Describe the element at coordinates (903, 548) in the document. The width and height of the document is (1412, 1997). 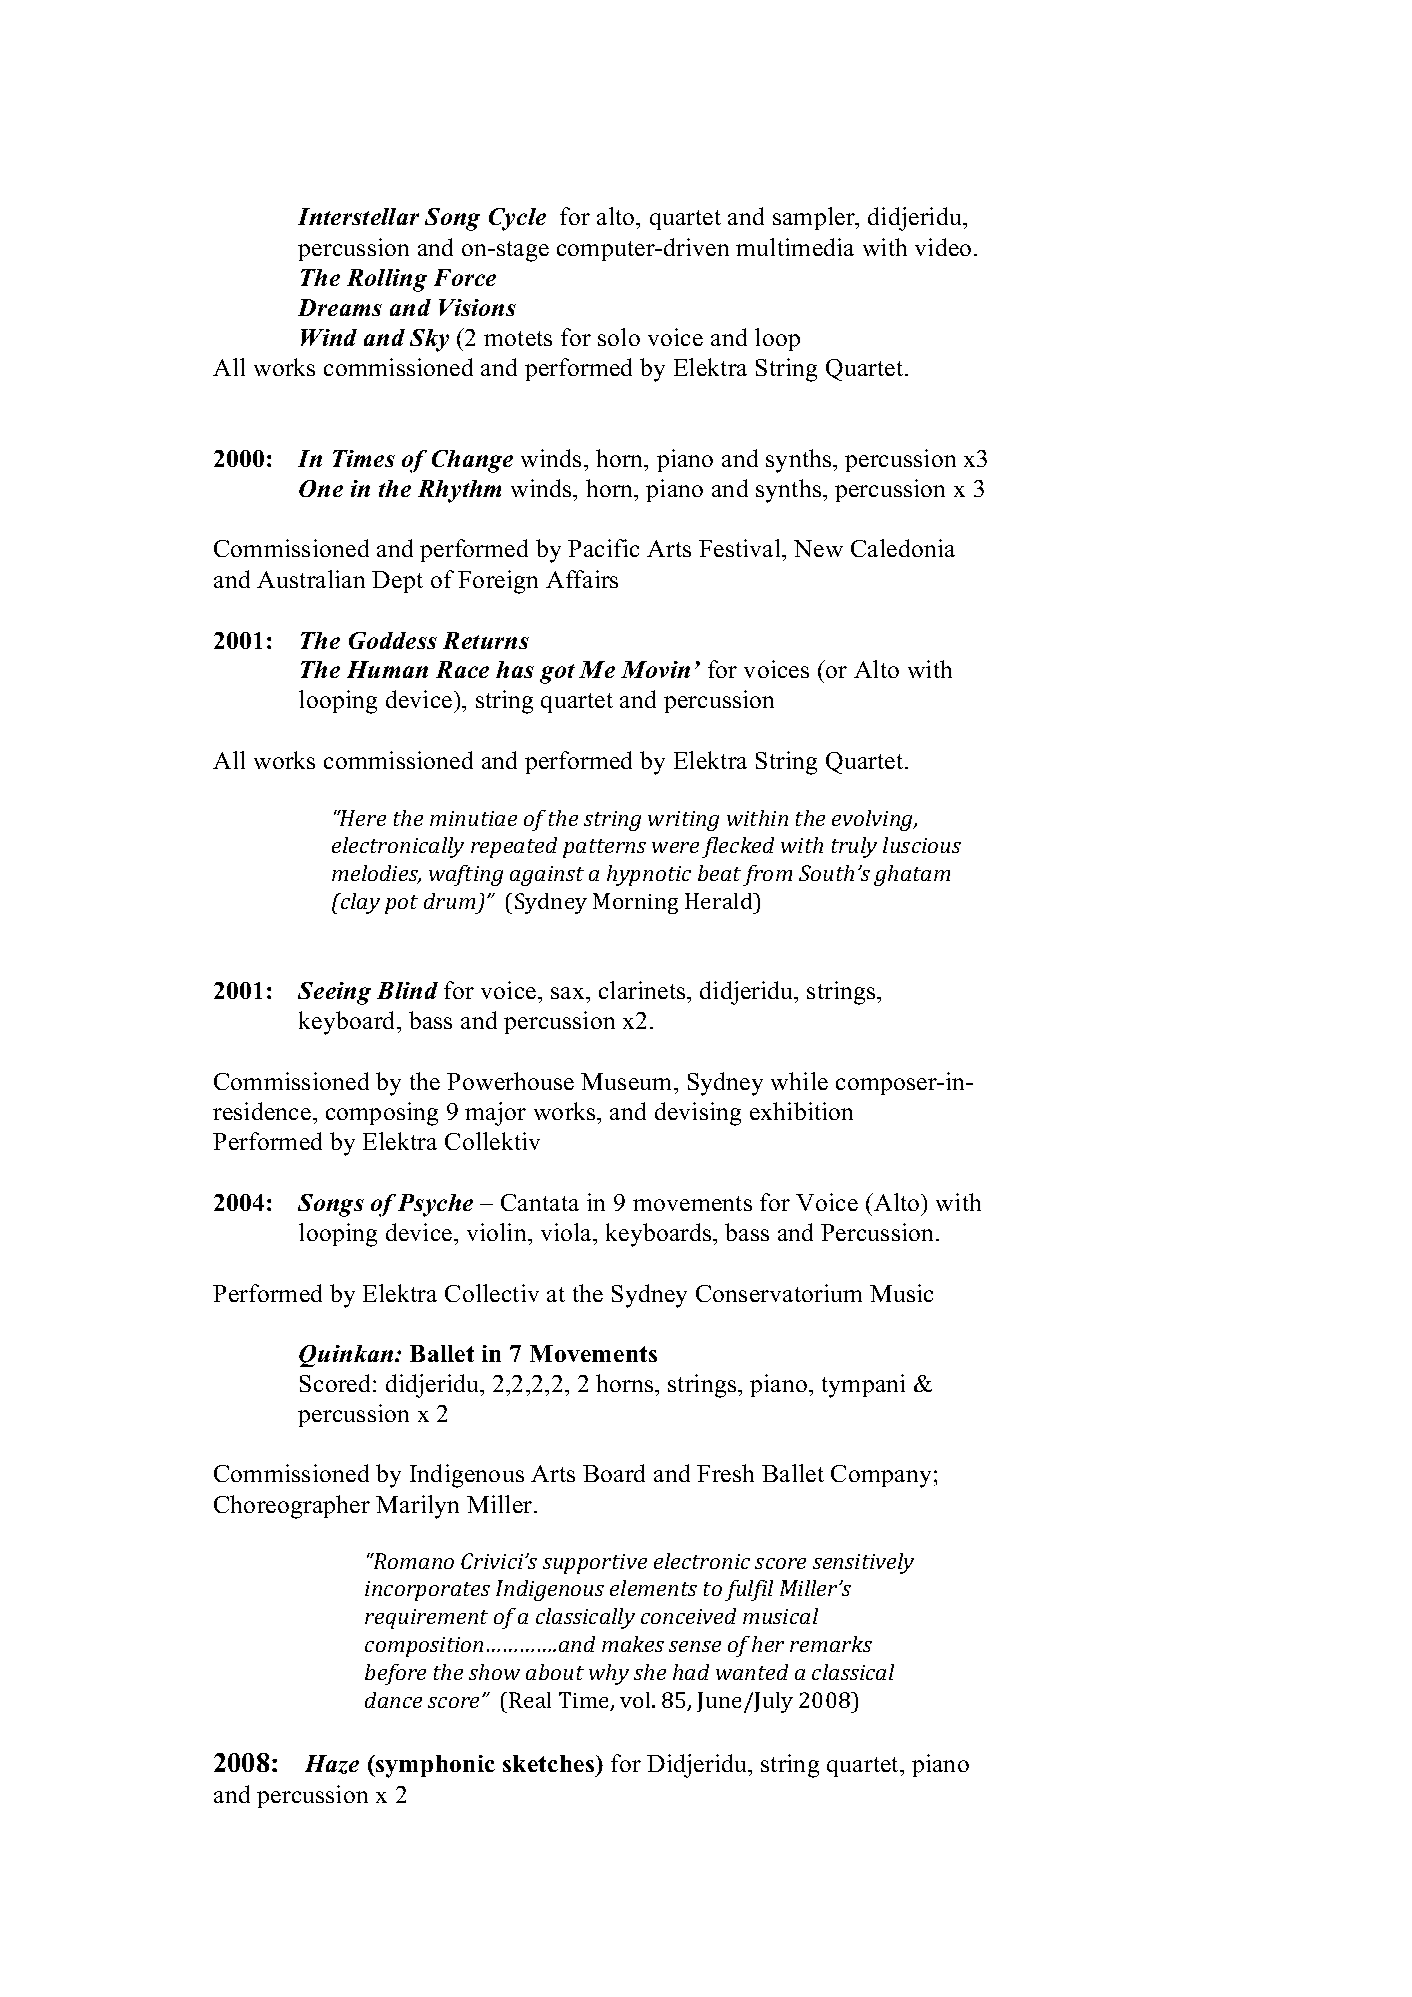
I see `Caledonia` at that location.
